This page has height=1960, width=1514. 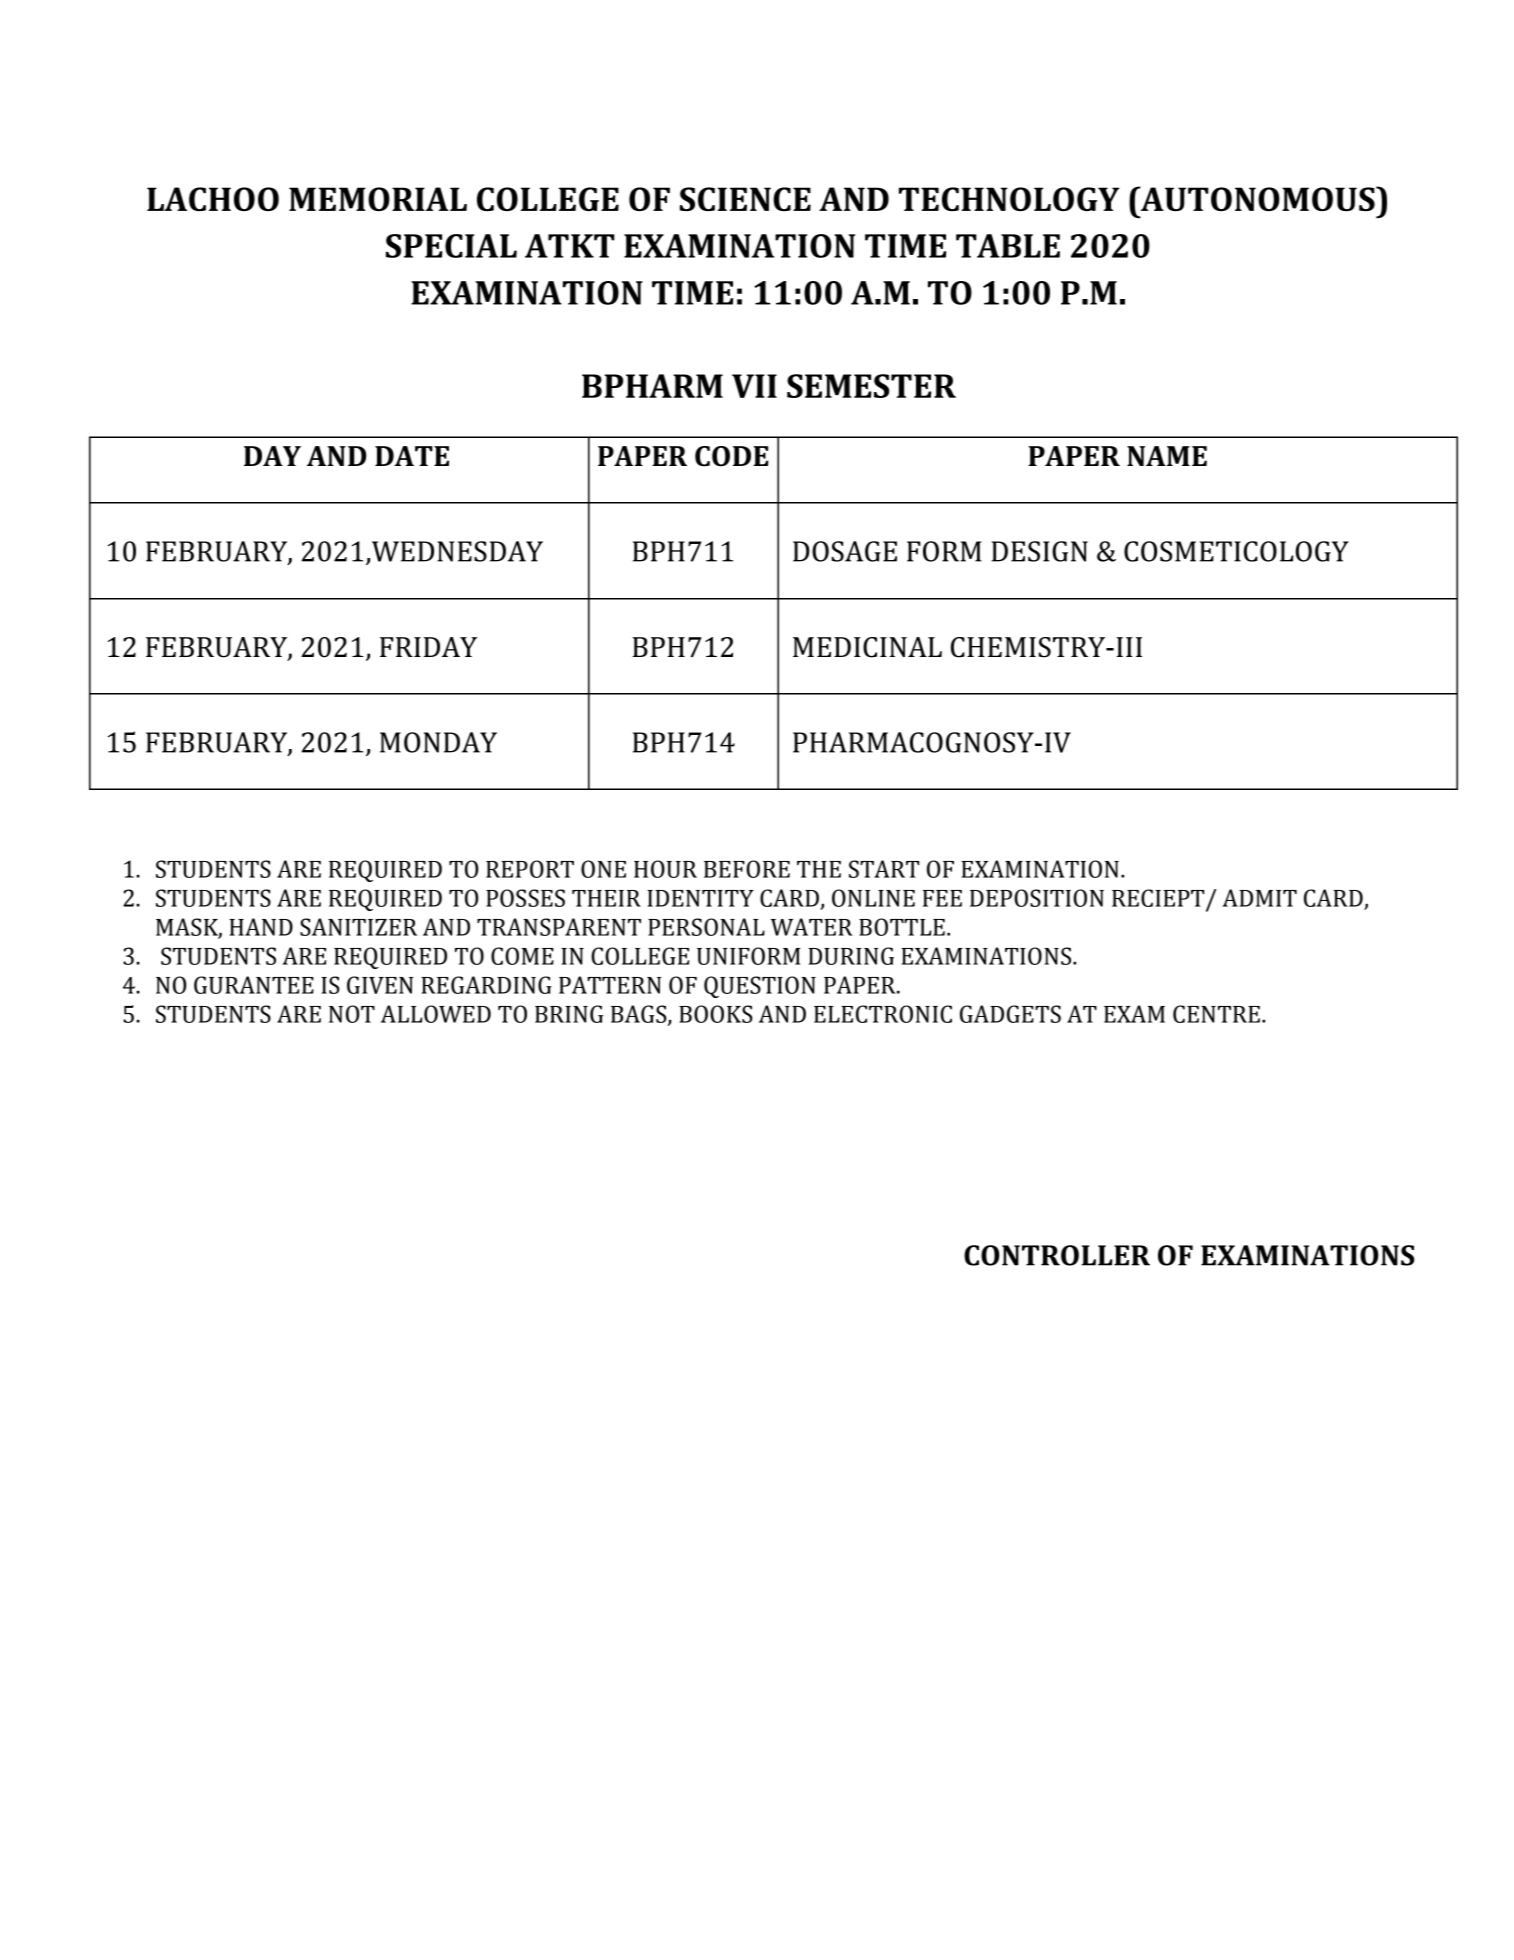 What do you see at coordinates (745, 199) in the page?
I see `SCIENCE` at bounding box center [745, 199].
